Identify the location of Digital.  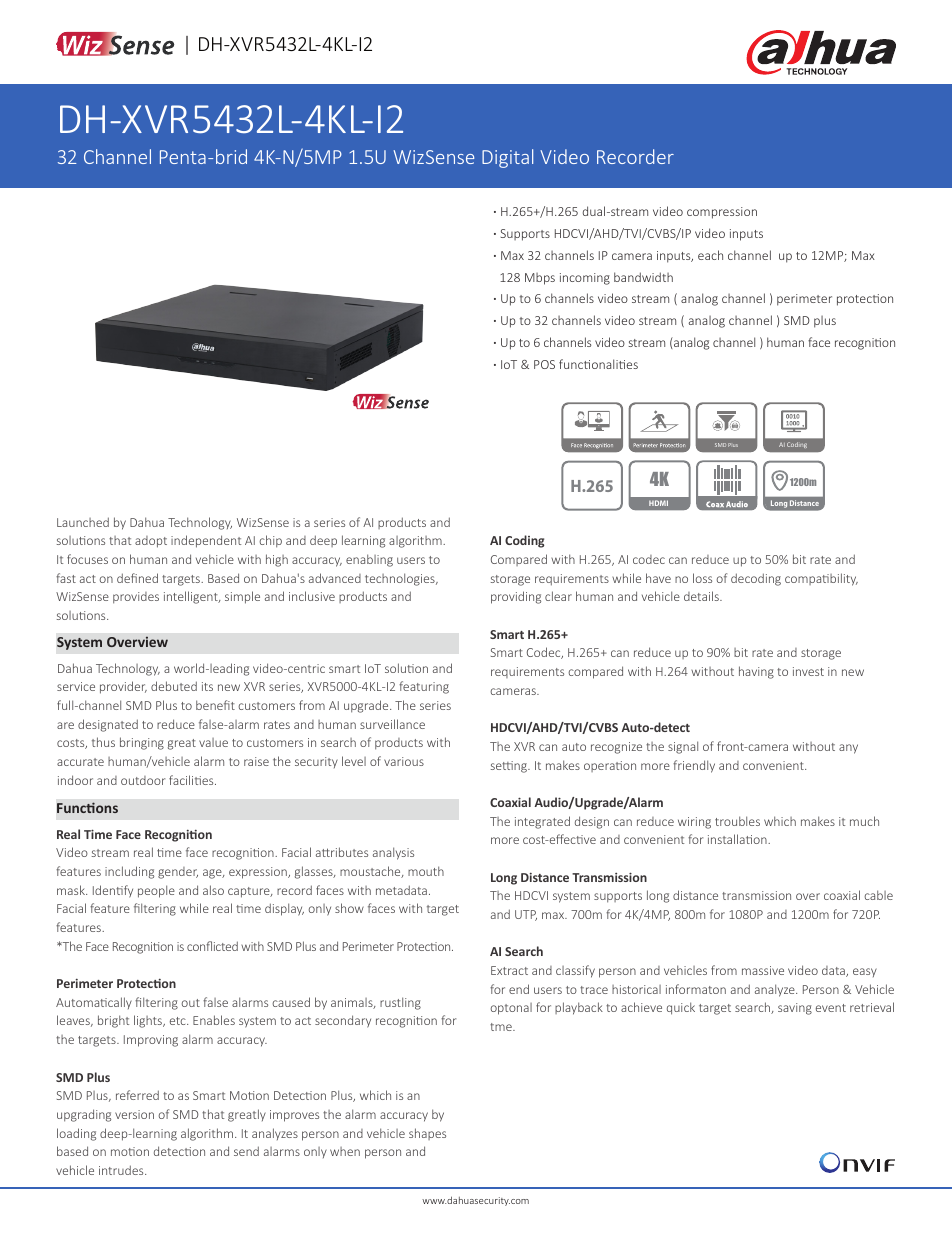
(507, 158).
